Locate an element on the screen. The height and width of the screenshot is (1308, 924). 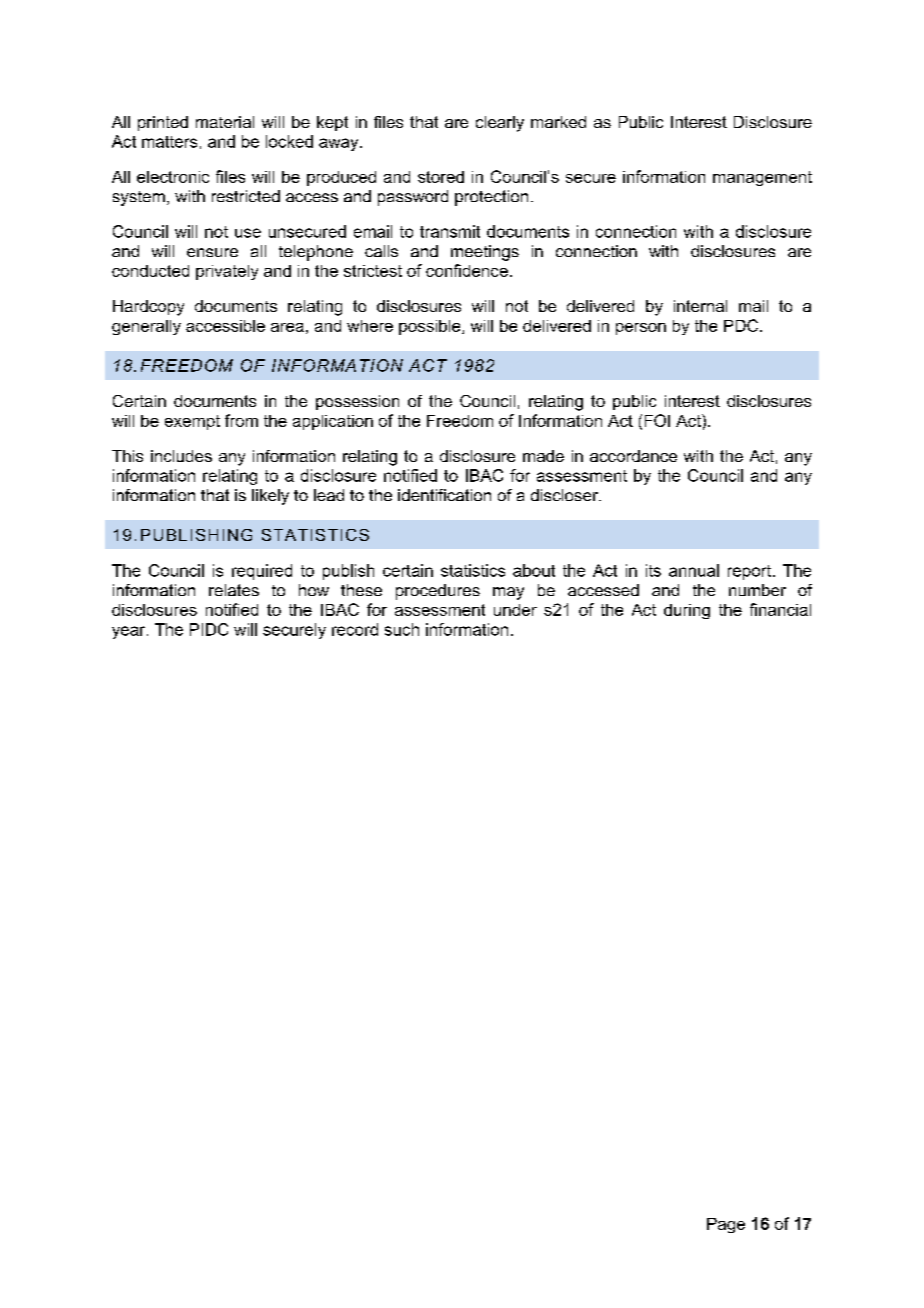
matters is located at coordinates (169, 142).
